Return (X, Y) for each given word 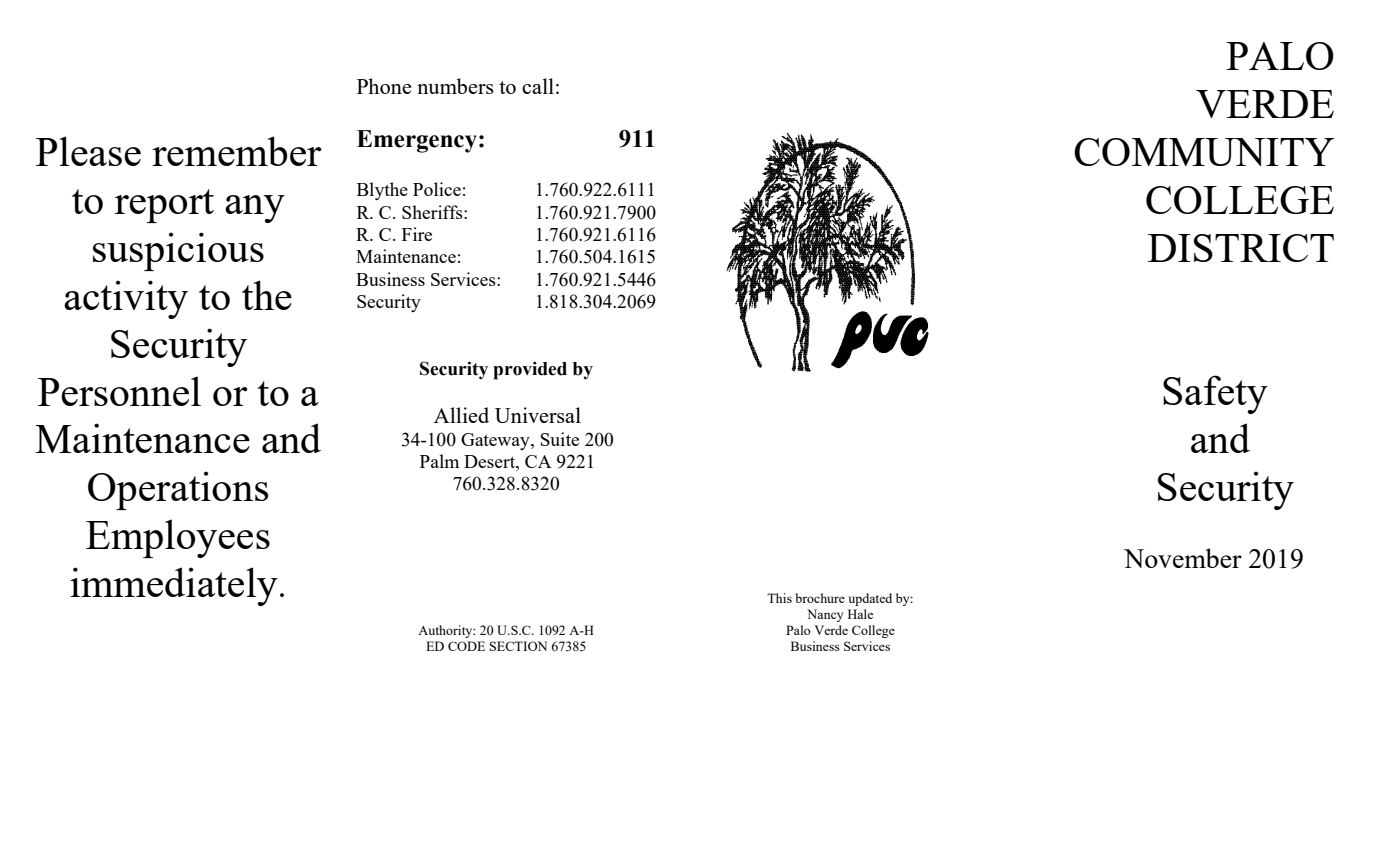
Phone (384, 86)
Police (437, 189)
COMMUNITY (1204, 152)
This (779, 598)
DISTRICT (1241, 248)
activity (126, 299)
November (1183, 558)
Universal (538, 415)
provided (530, 370)
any (255, 209)
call (538, 86)
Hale (860, 614)
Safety (1215, 394)
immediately (174, 586)
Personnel (119, 391)
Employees (178, 538)
